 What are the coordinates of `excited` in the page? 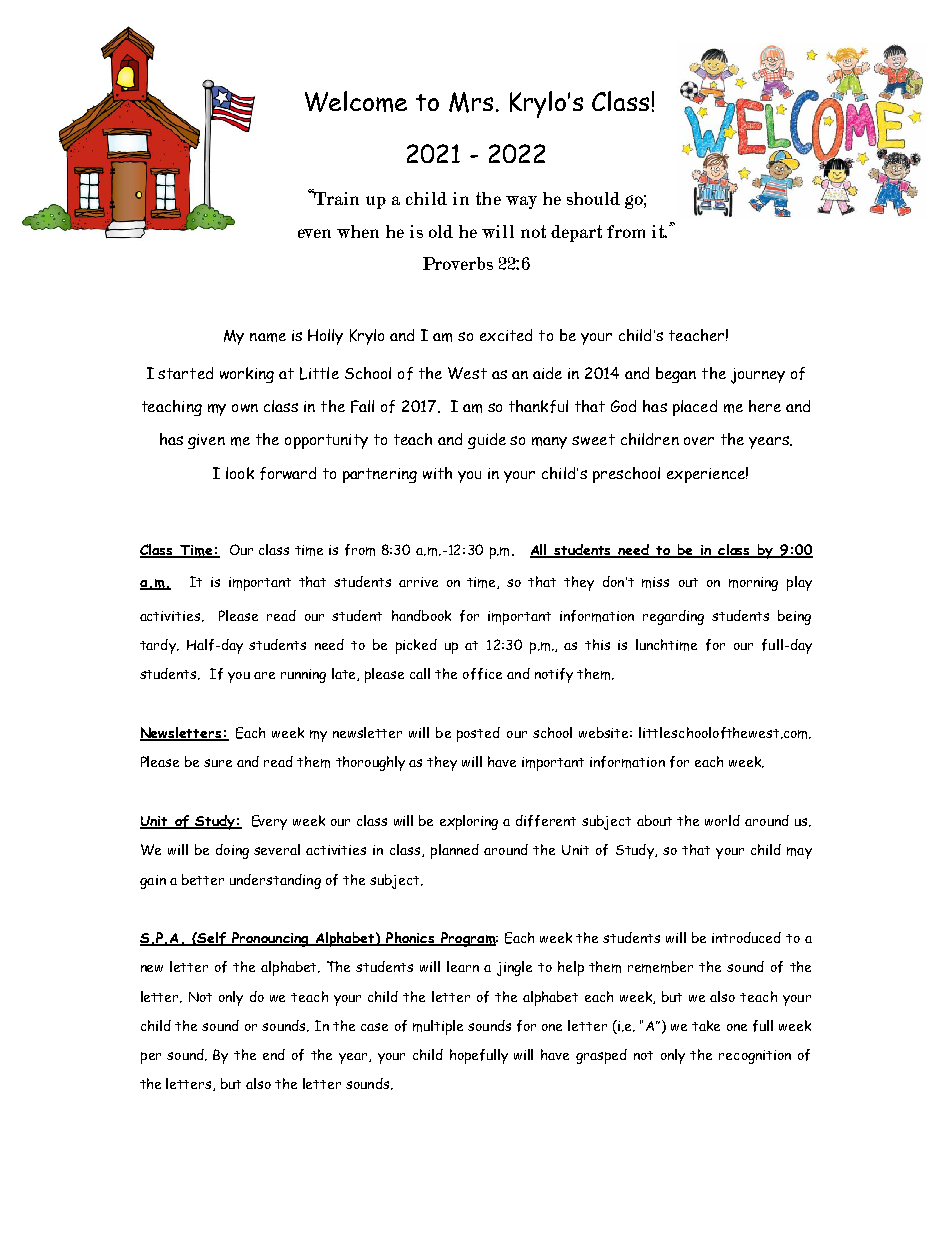 It's located at (506, 335).
